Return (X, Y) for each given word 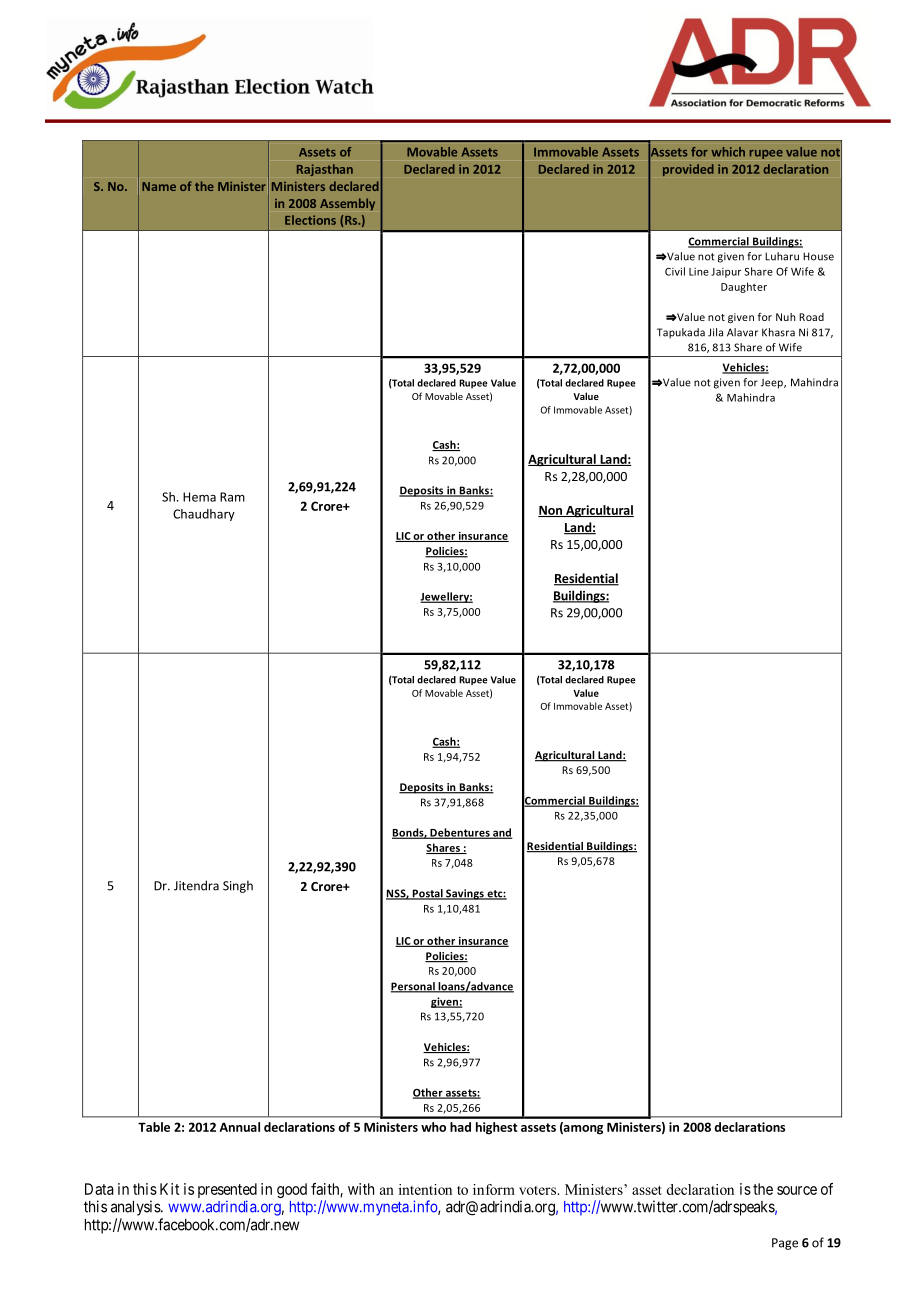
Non (551, 511)
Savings (465, 894)
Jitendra (196, 885)
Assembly (347, 204)
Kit (169, 1189)
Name (159, 186)
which (728, 152)
